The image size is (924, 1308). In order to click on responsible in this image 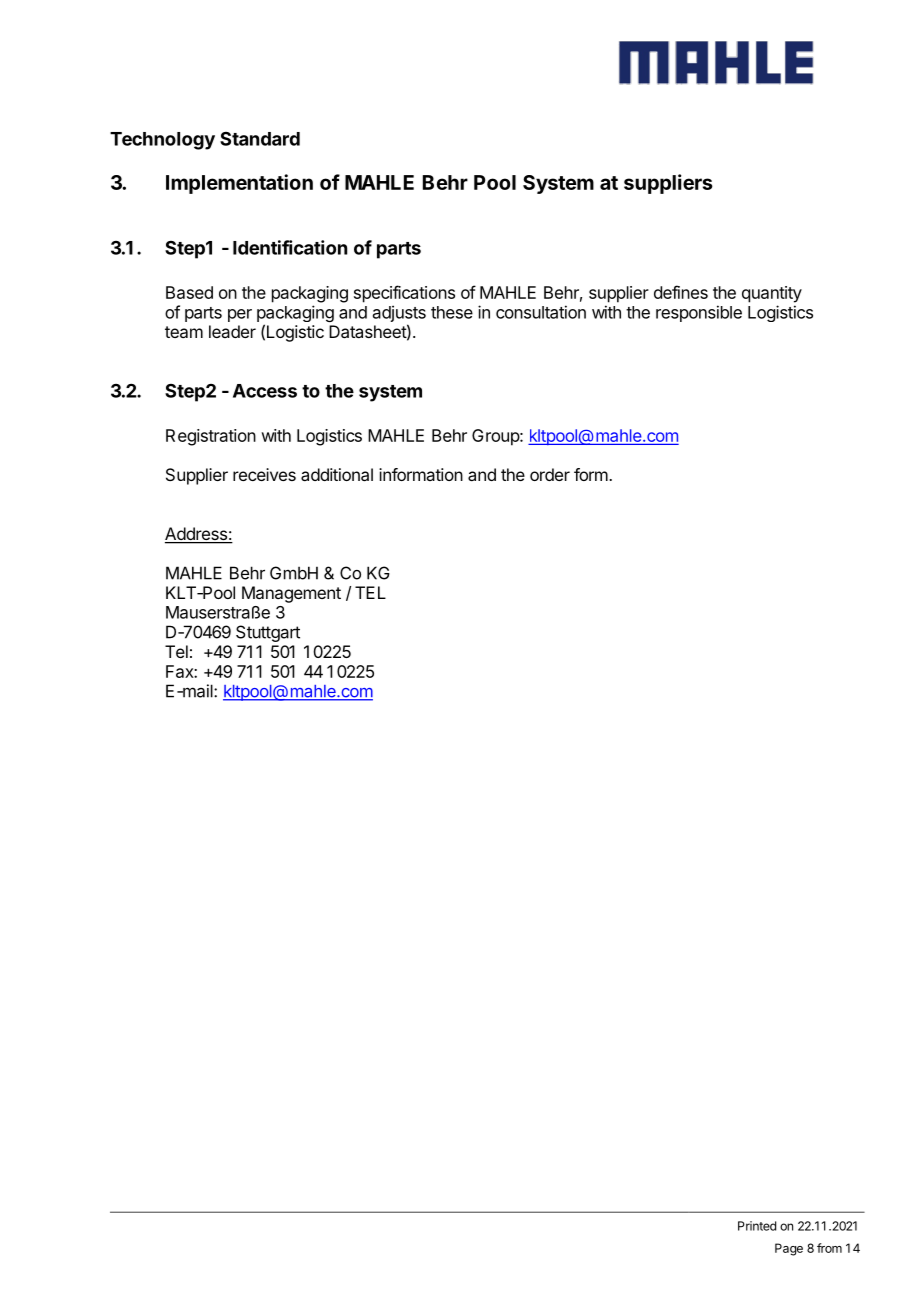, I will do `click(699, 313)`.
